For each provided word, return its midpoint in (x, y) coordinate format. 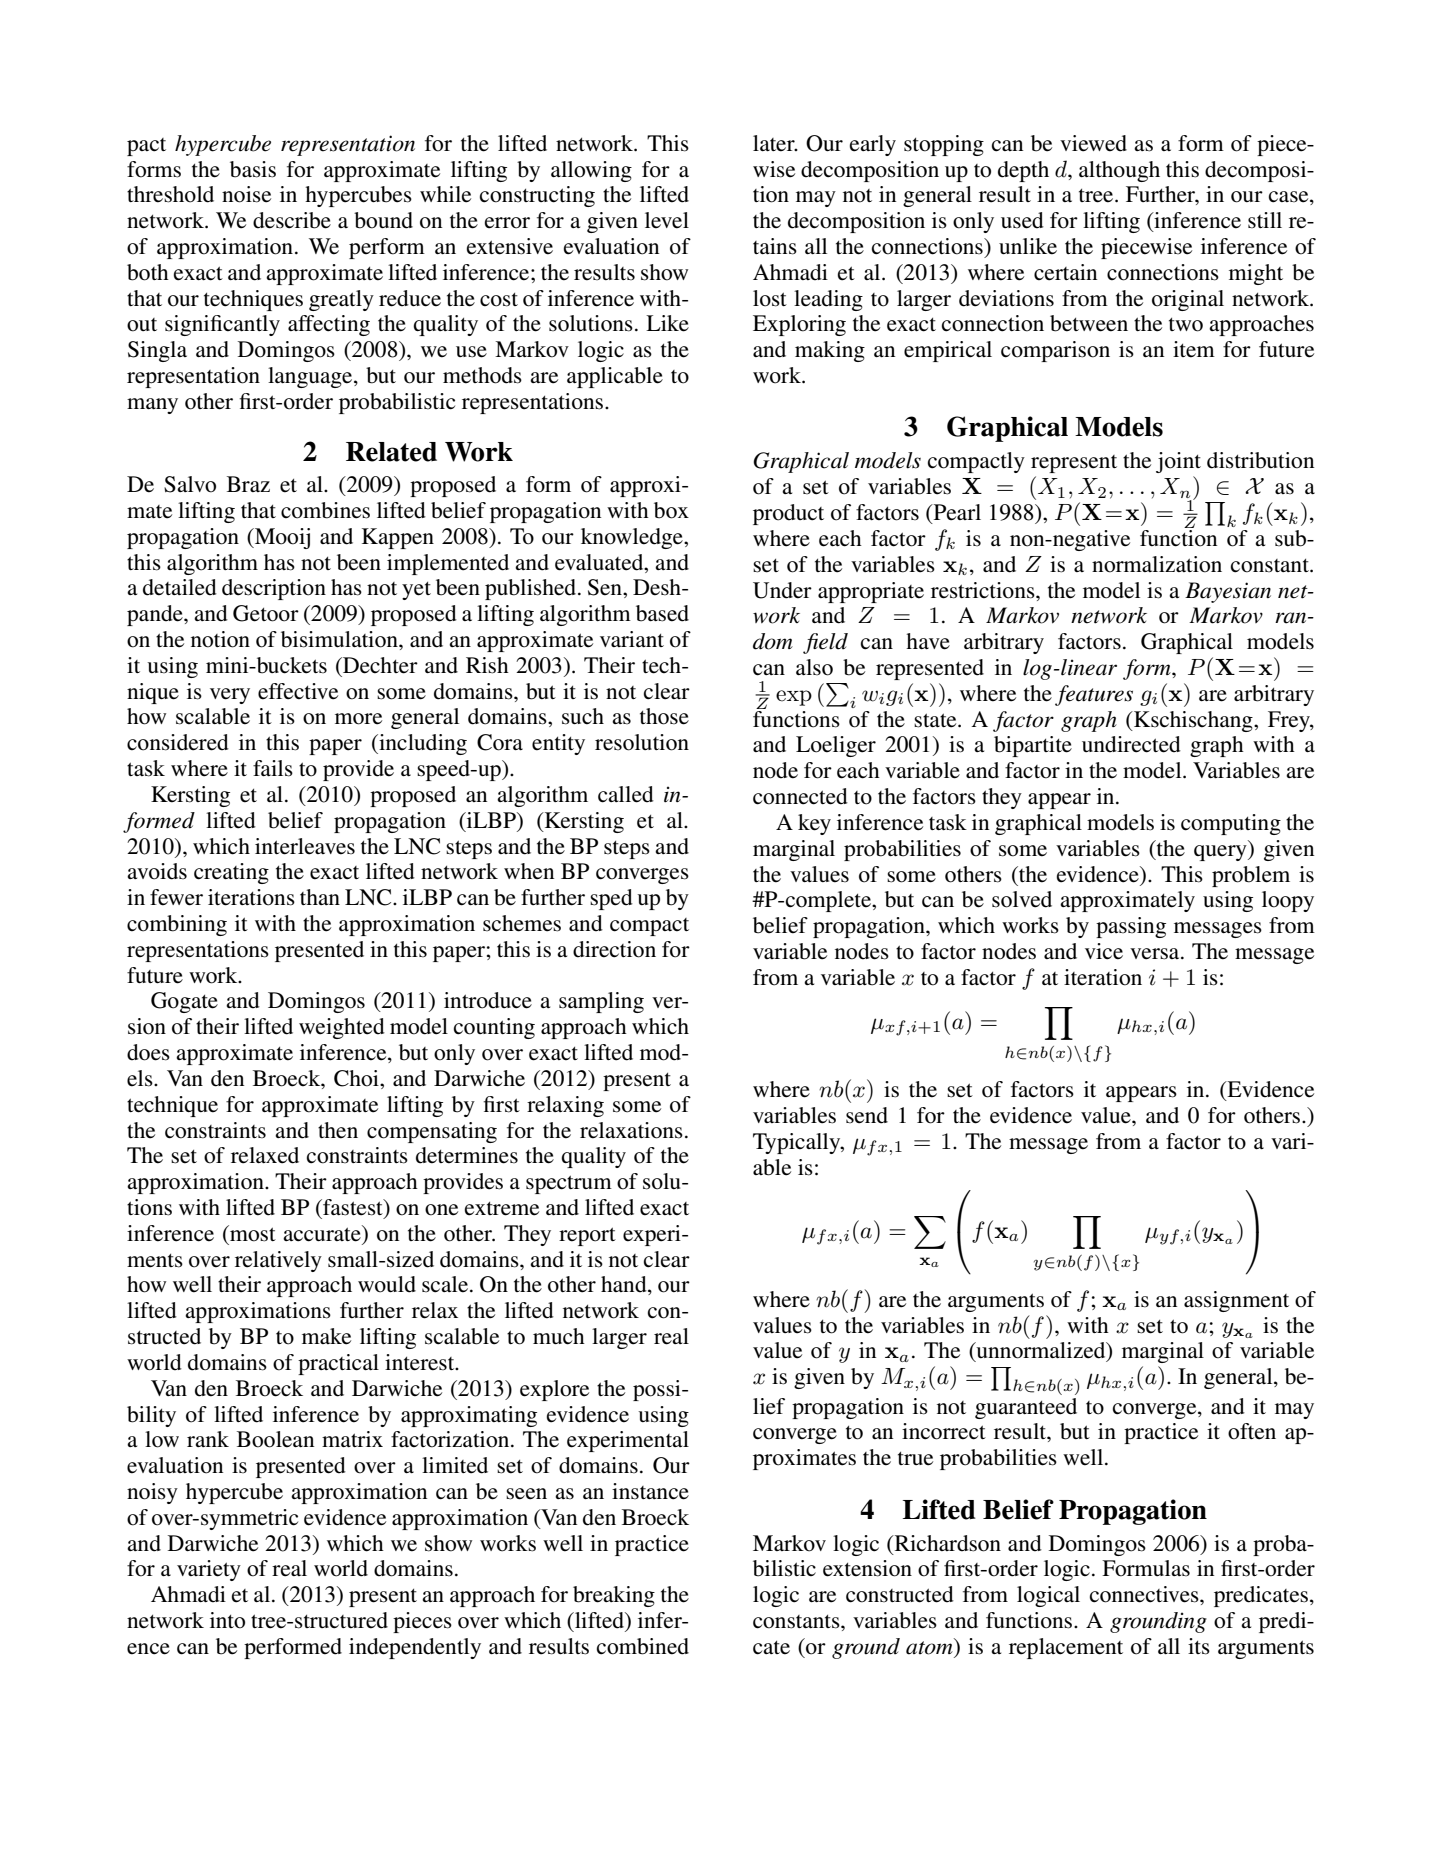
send (867, 1115)
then (338, 1130)
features (1094, 695)
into (227, 1620)
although (1119, 171)
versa (1156, 954)
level (667, 220)
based (662, 613)
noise (246, 194)
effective (298, 691)
